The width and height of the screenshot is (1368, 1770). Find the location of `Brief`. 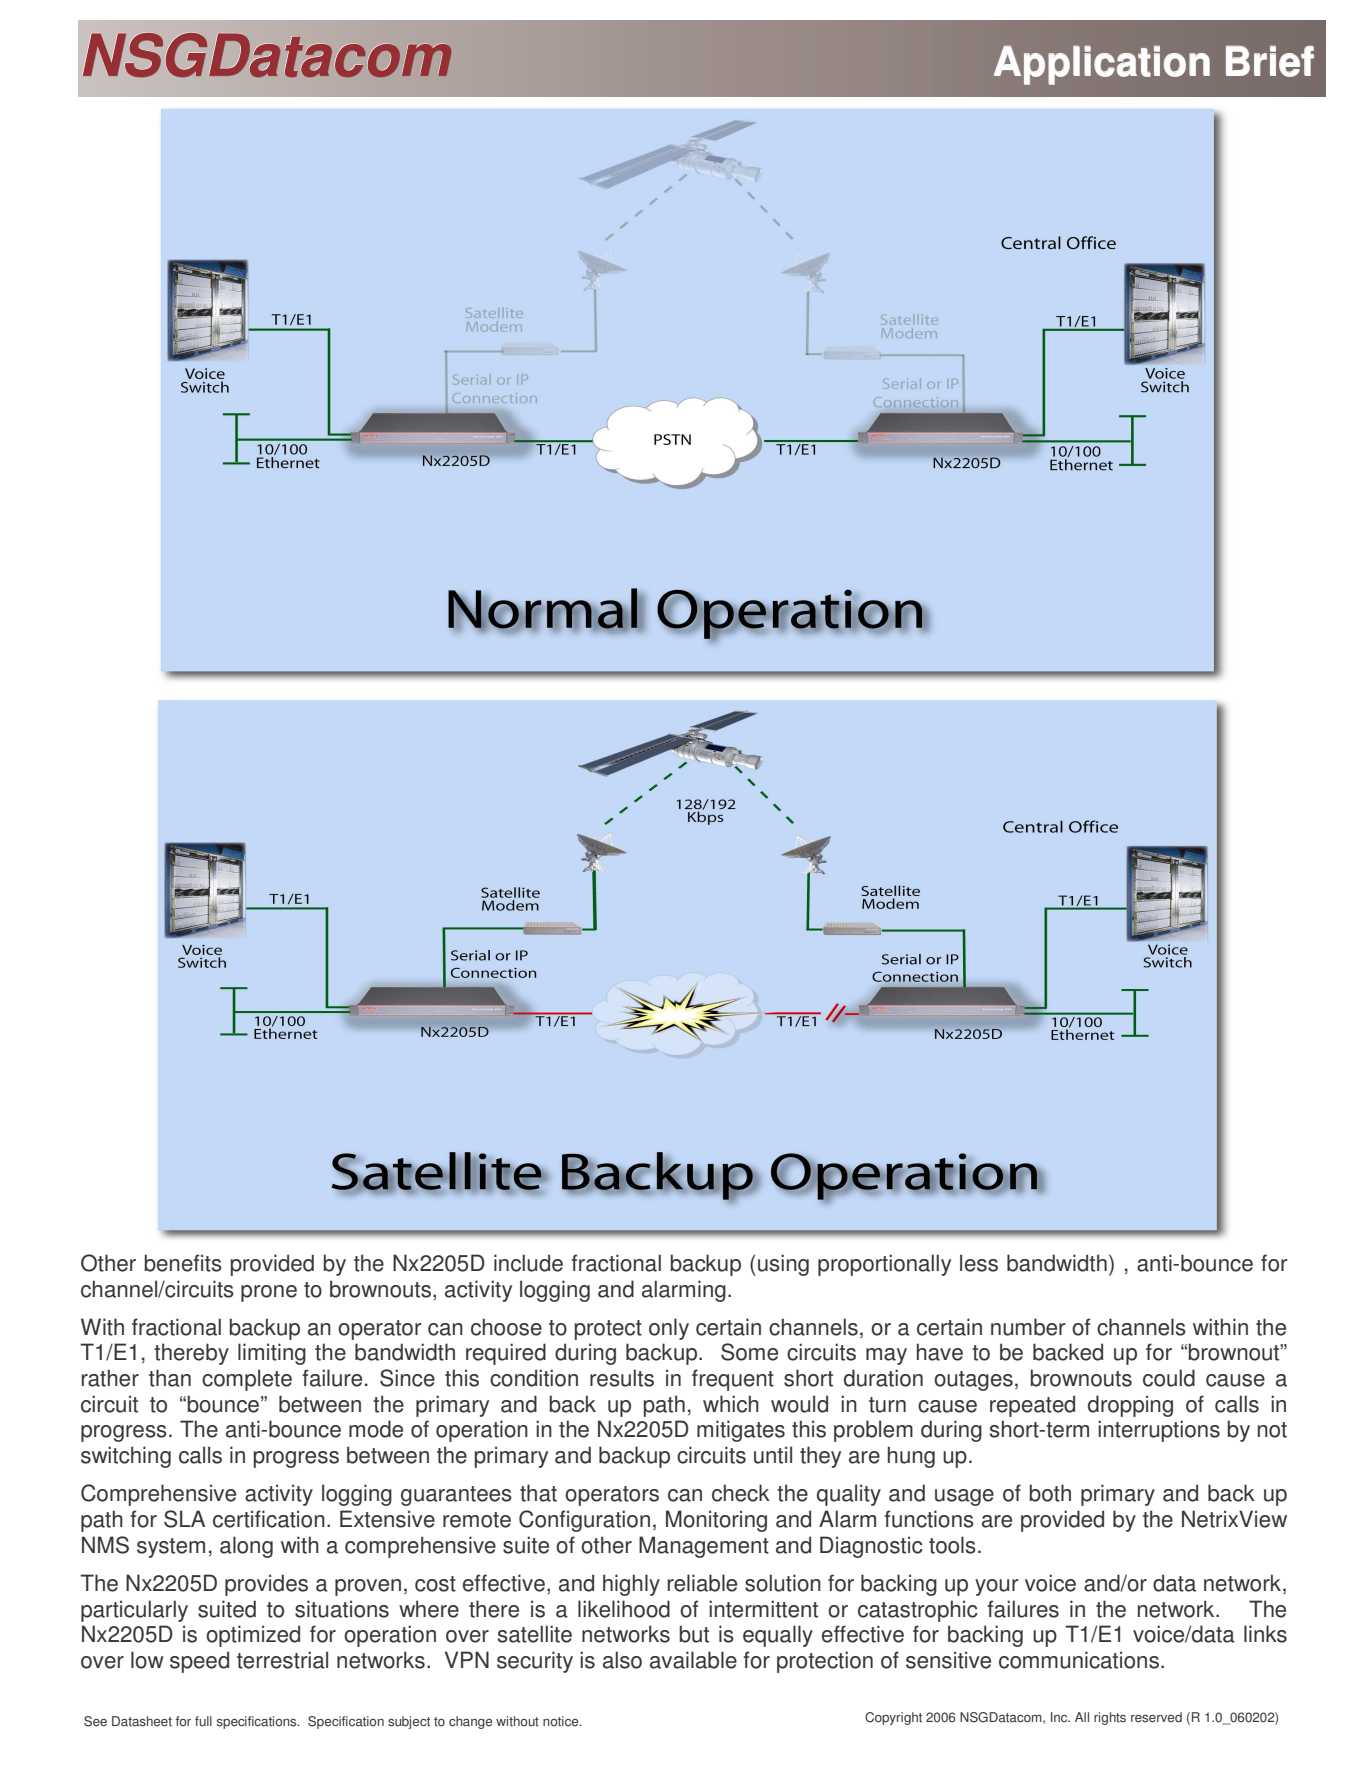

Brief is located at coordinates (1270, 61).
